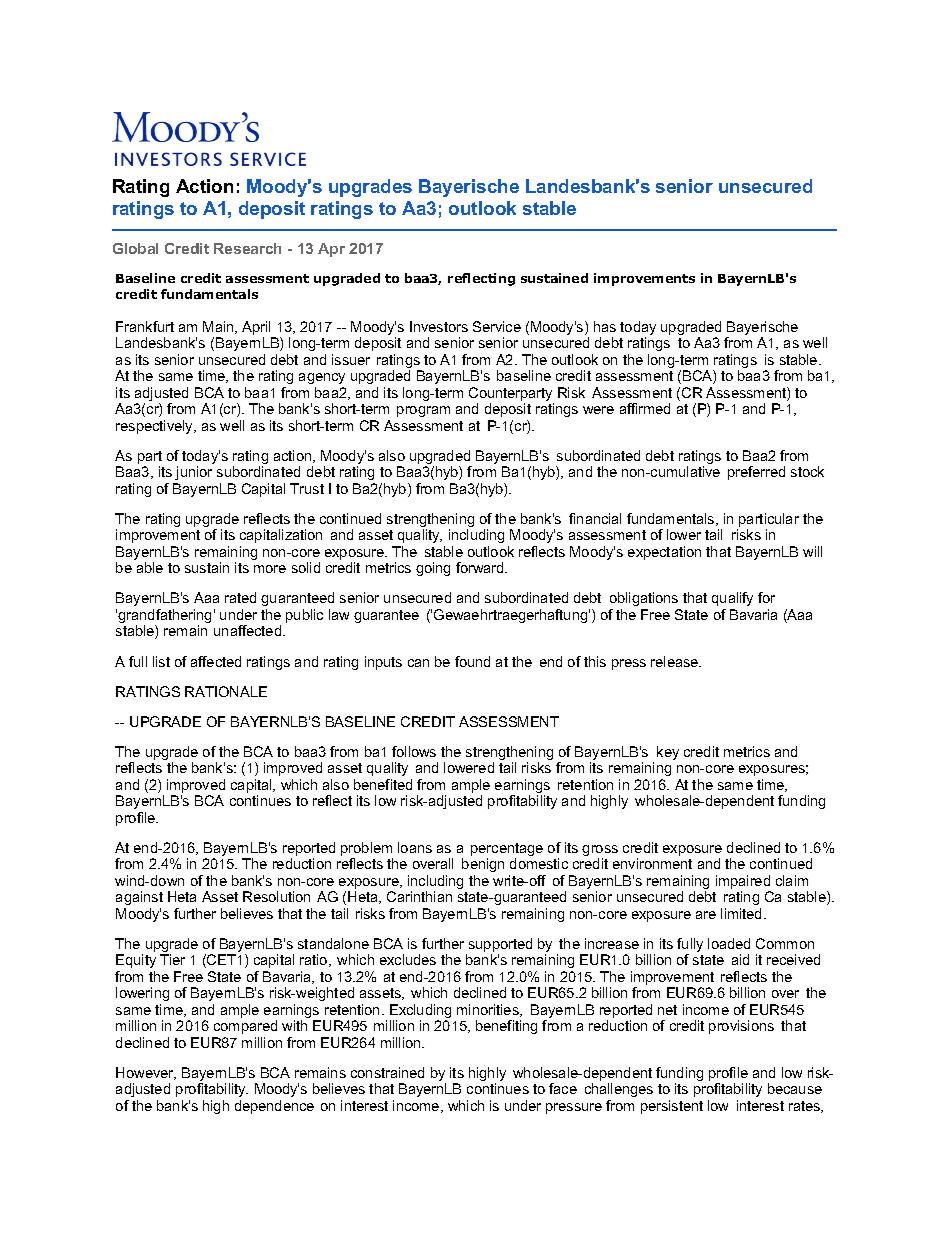 The height and width of the screenshot is (1233, 952). I want to click on has, so click(605, 326).
